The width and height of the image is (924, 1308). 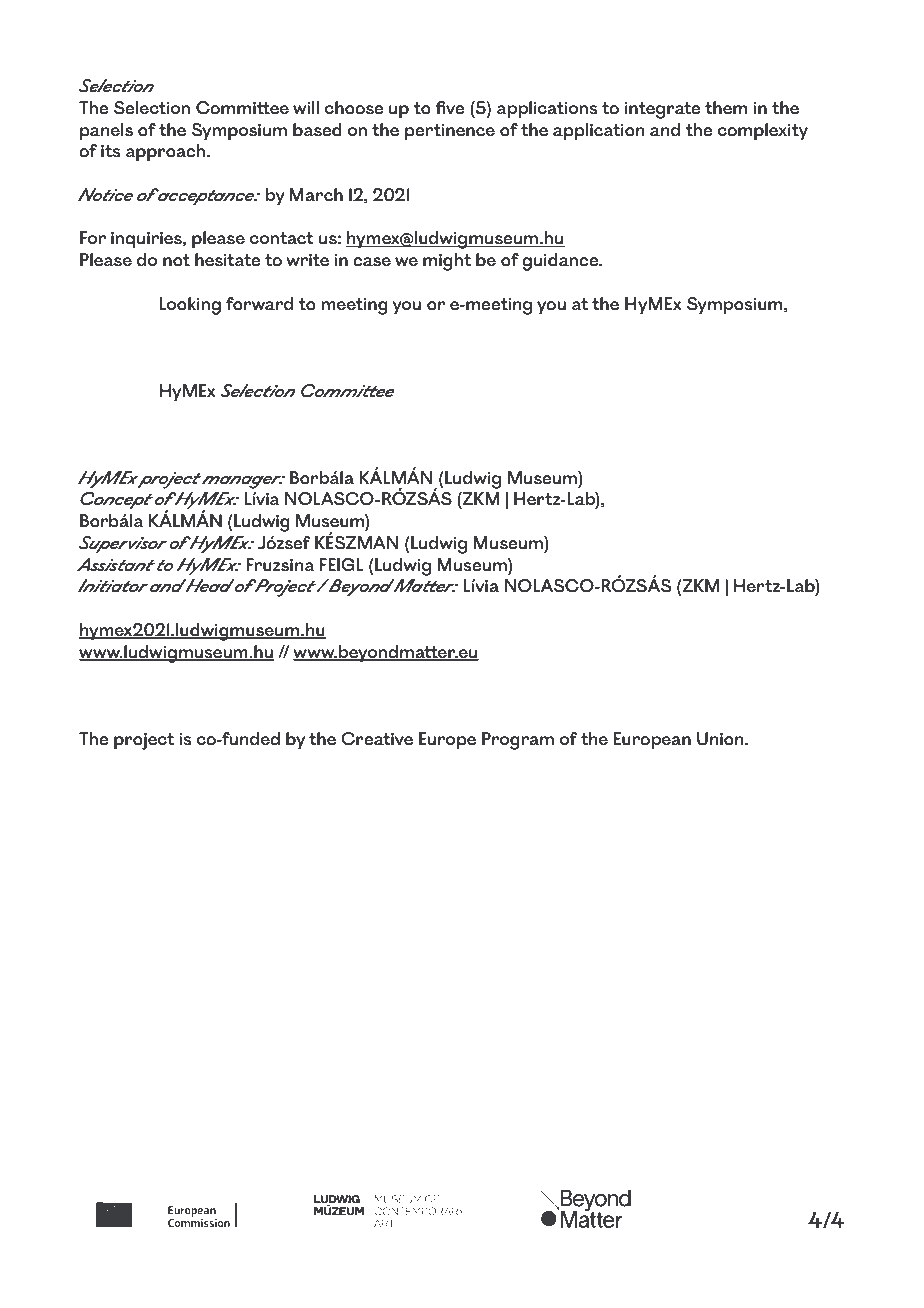 I want to click on pertinence, so click(x=450, y=132).
